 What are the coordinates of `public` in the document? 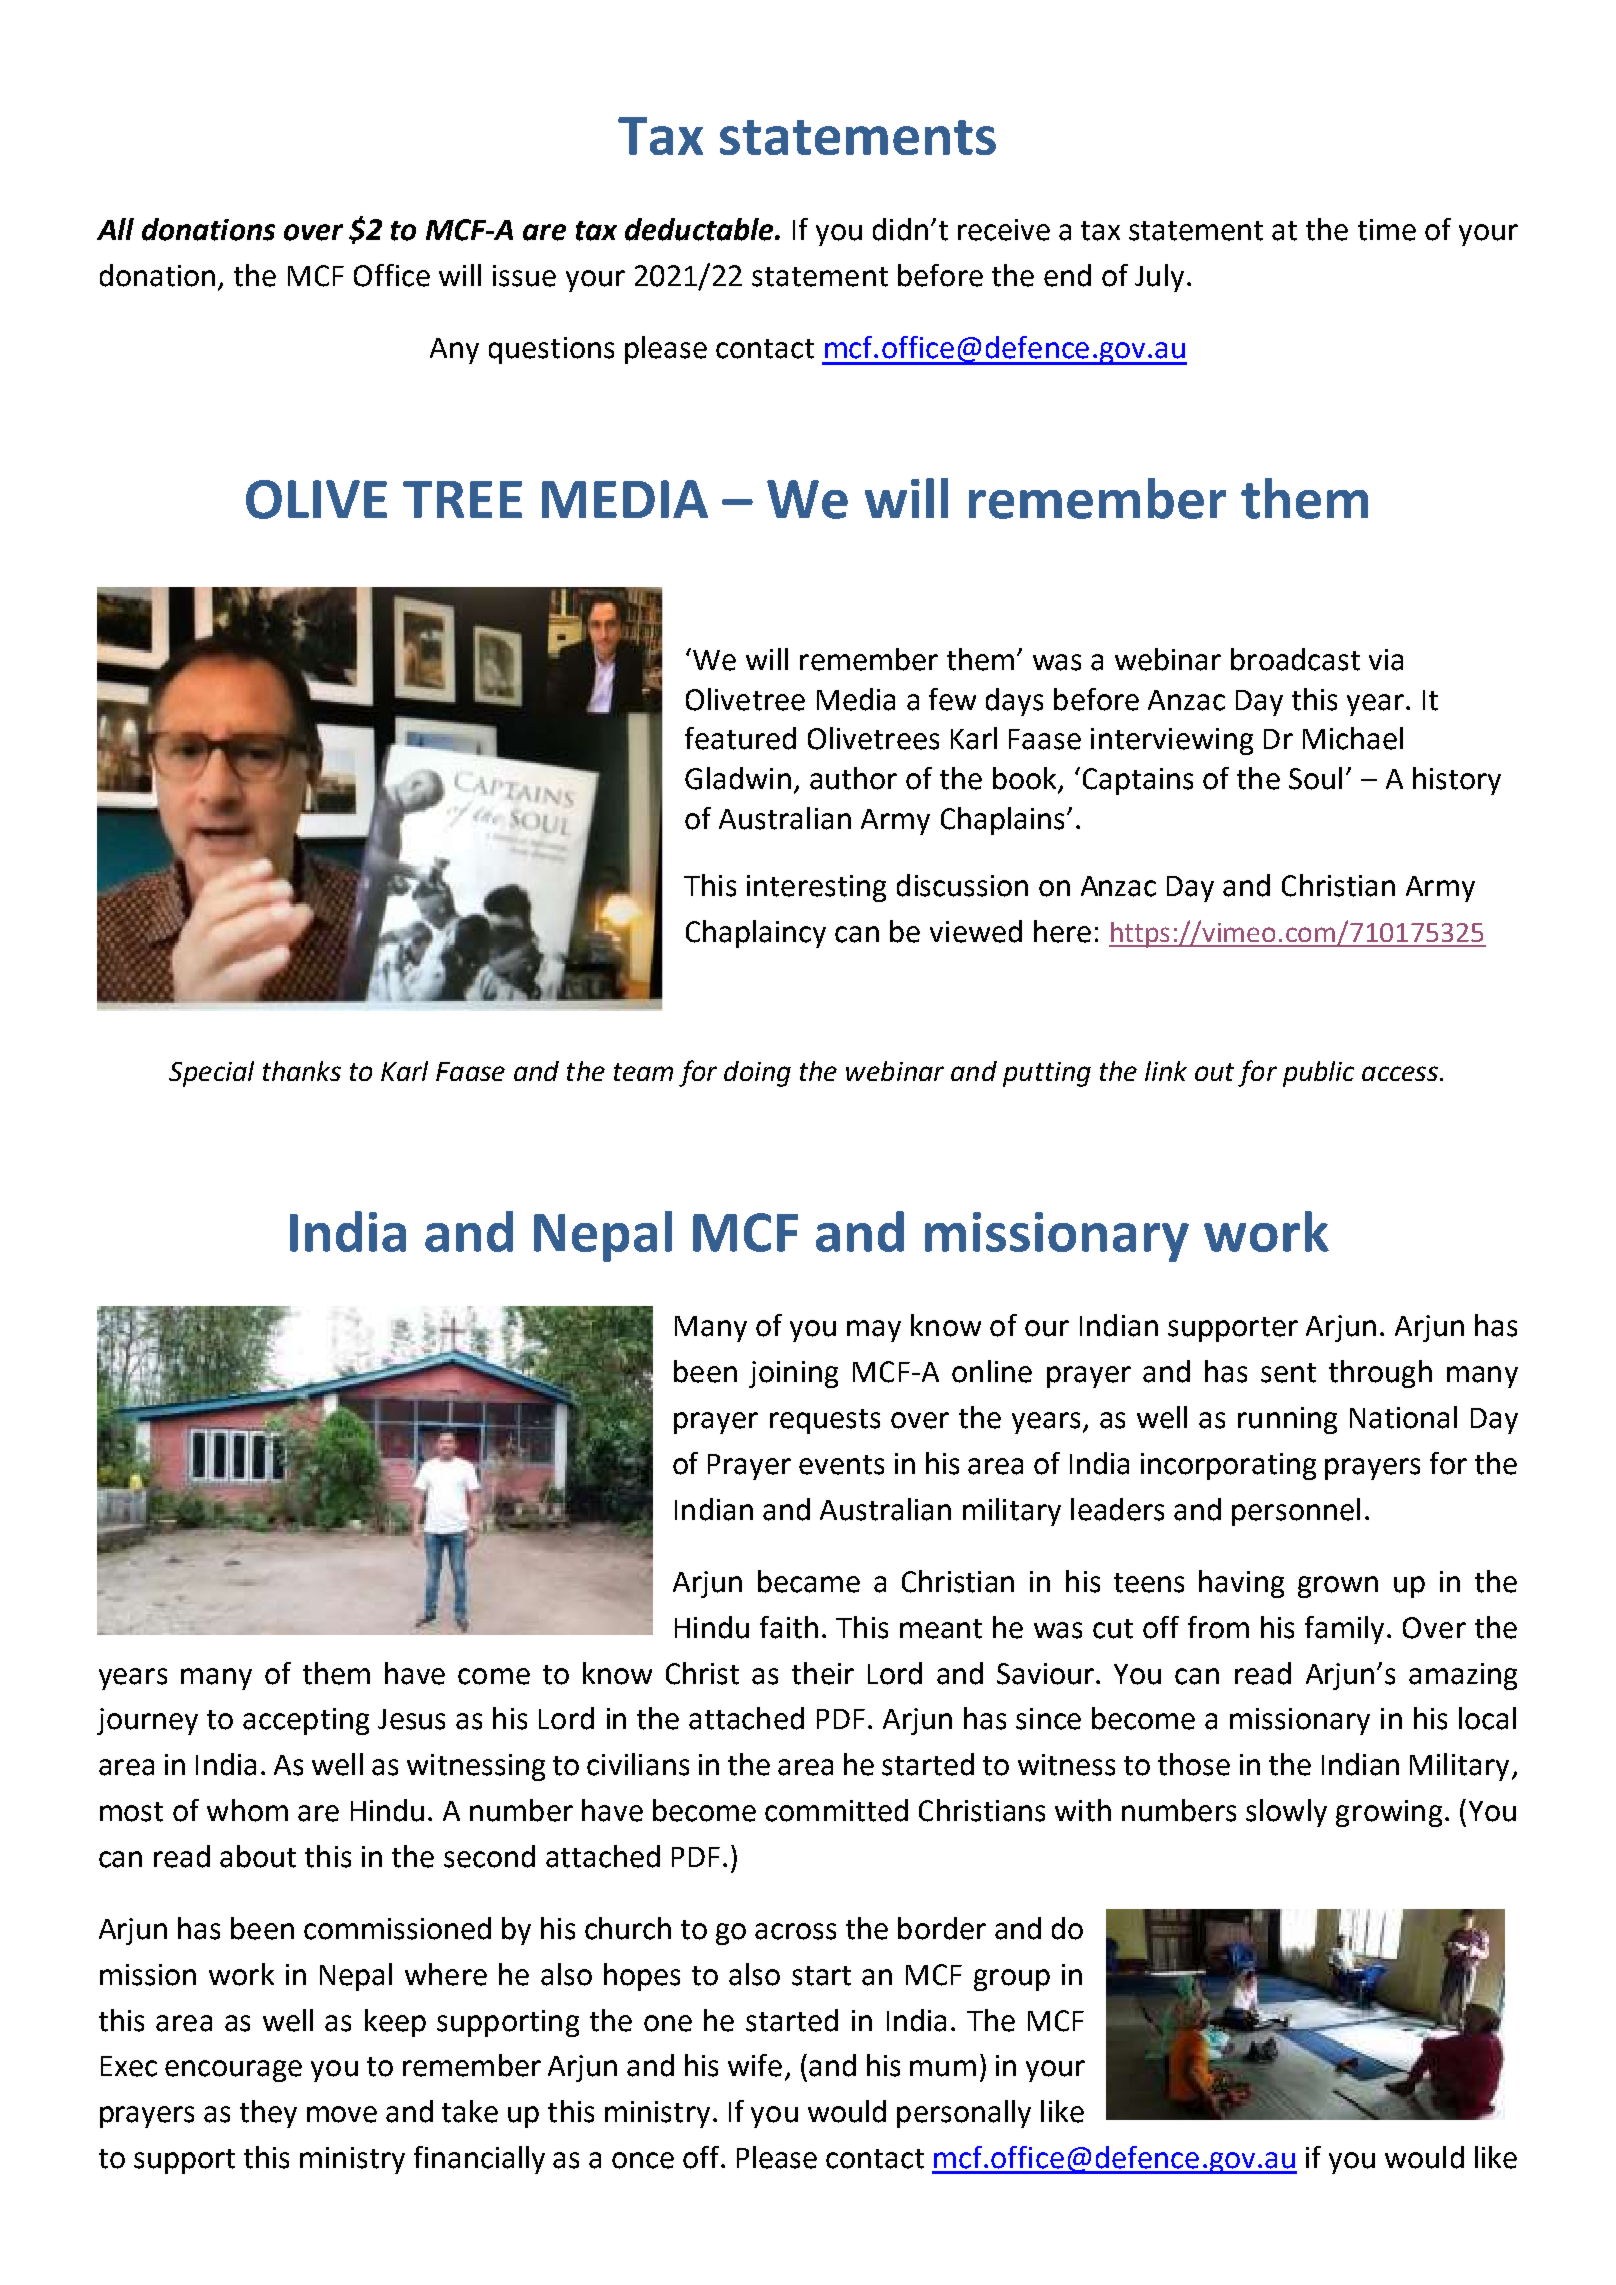 It's located at (1318, 1074).
